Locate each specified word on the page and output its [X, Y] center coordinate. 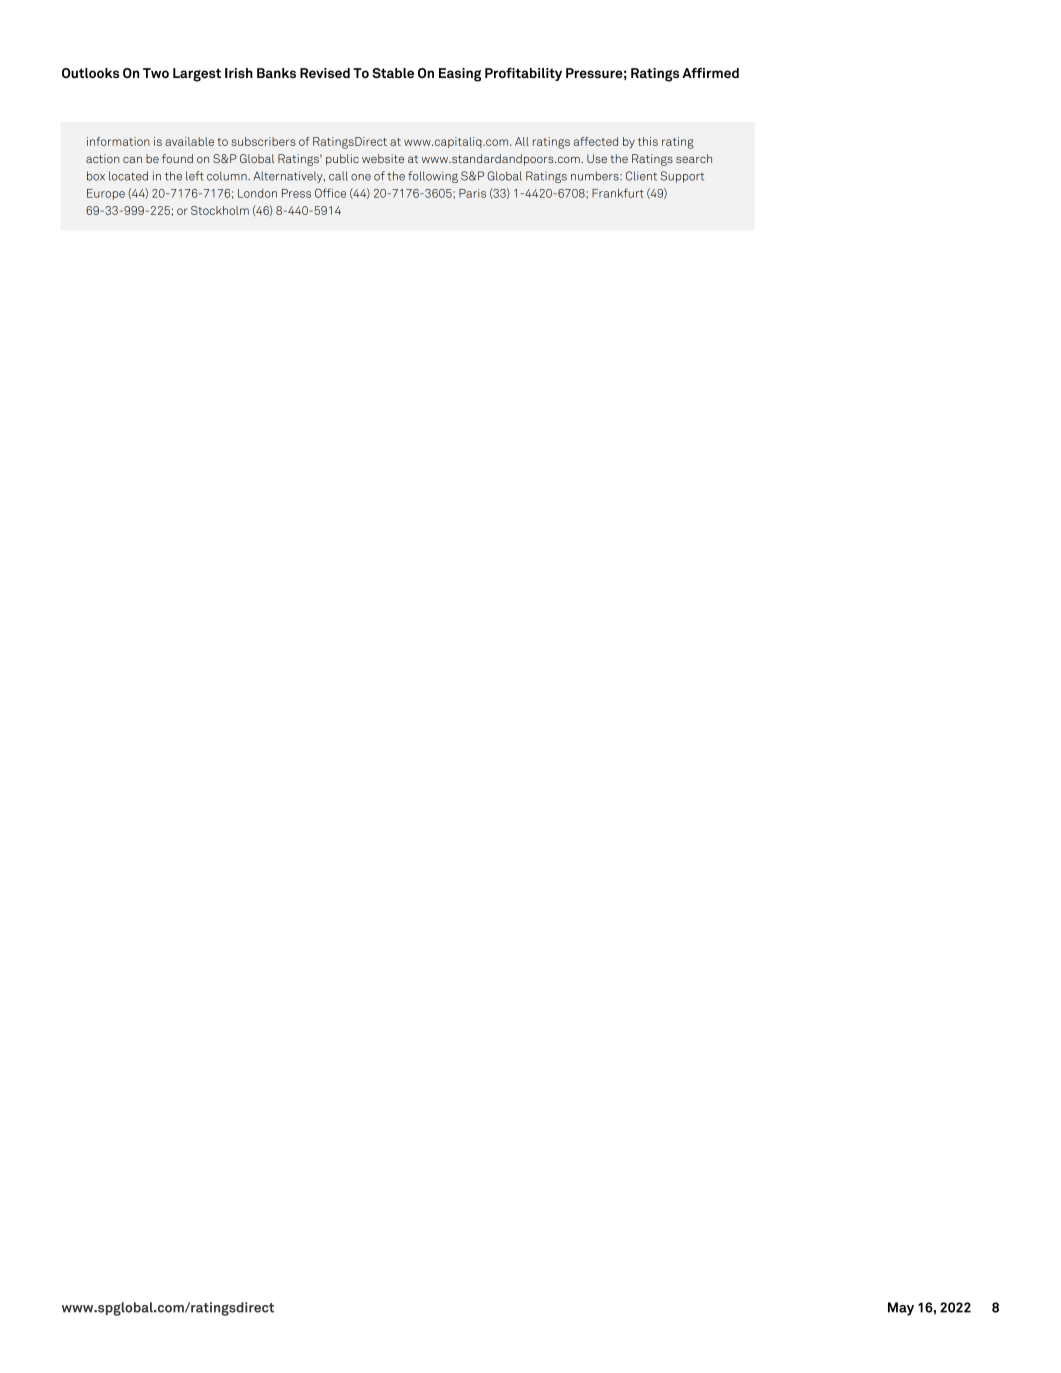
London [257, 193]
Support [682, 177]
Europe [106, 194]
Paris [472, 193]
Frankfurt [618, 193]
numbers [596, 176]
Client [641, 176]
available [189, 141]
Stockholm [220, 210]
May [901, 1309]
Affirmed [710, 73]
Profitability [523, 74]
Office [330, 193]
